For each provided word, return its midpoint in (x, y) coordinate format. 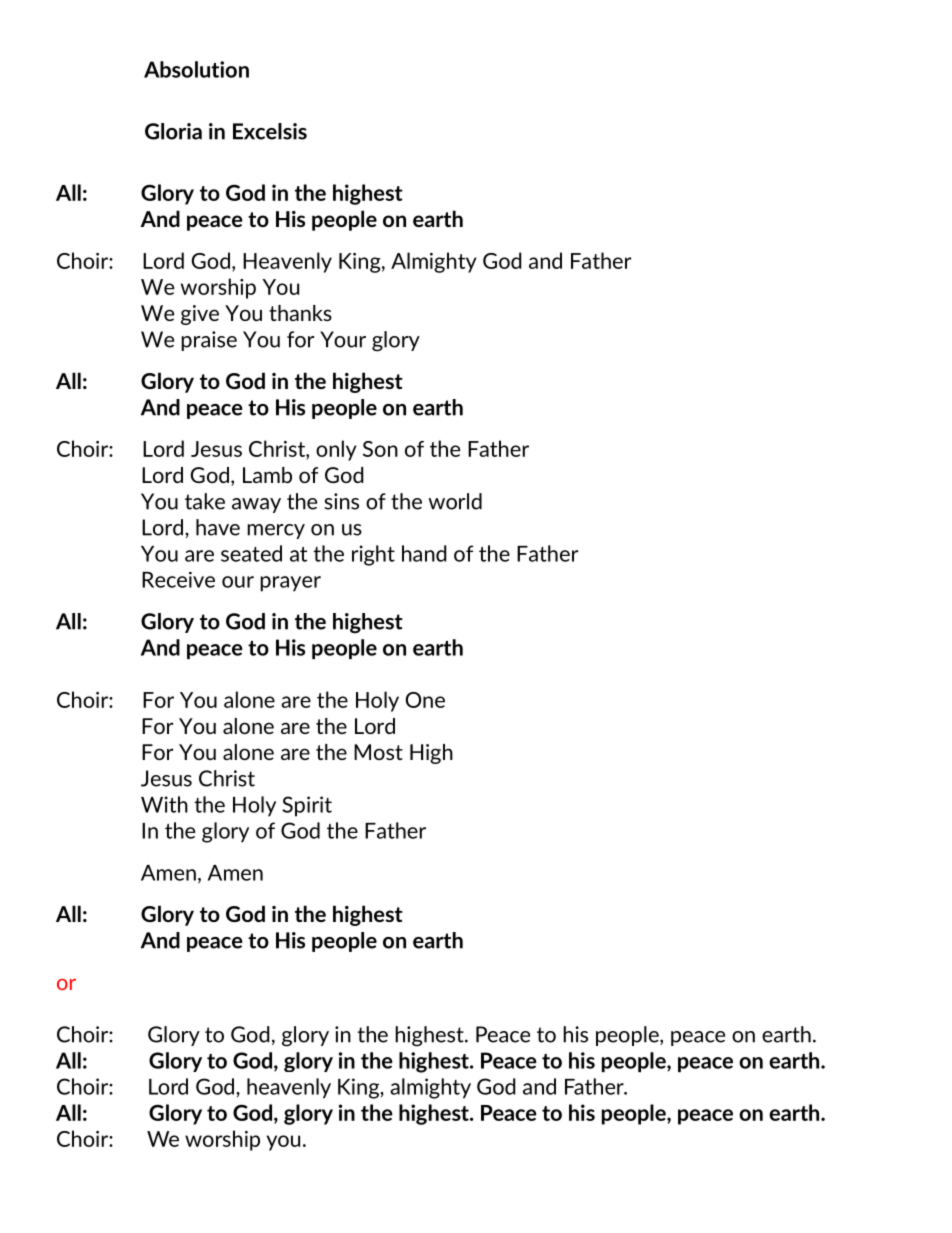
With (164, 804)
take (205, 501)
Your (343, 339)
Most (378, 752)
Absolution (196, 69)
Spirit (307, 806)
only (336, 450)
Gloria (173, 131)
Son (380, 449)
